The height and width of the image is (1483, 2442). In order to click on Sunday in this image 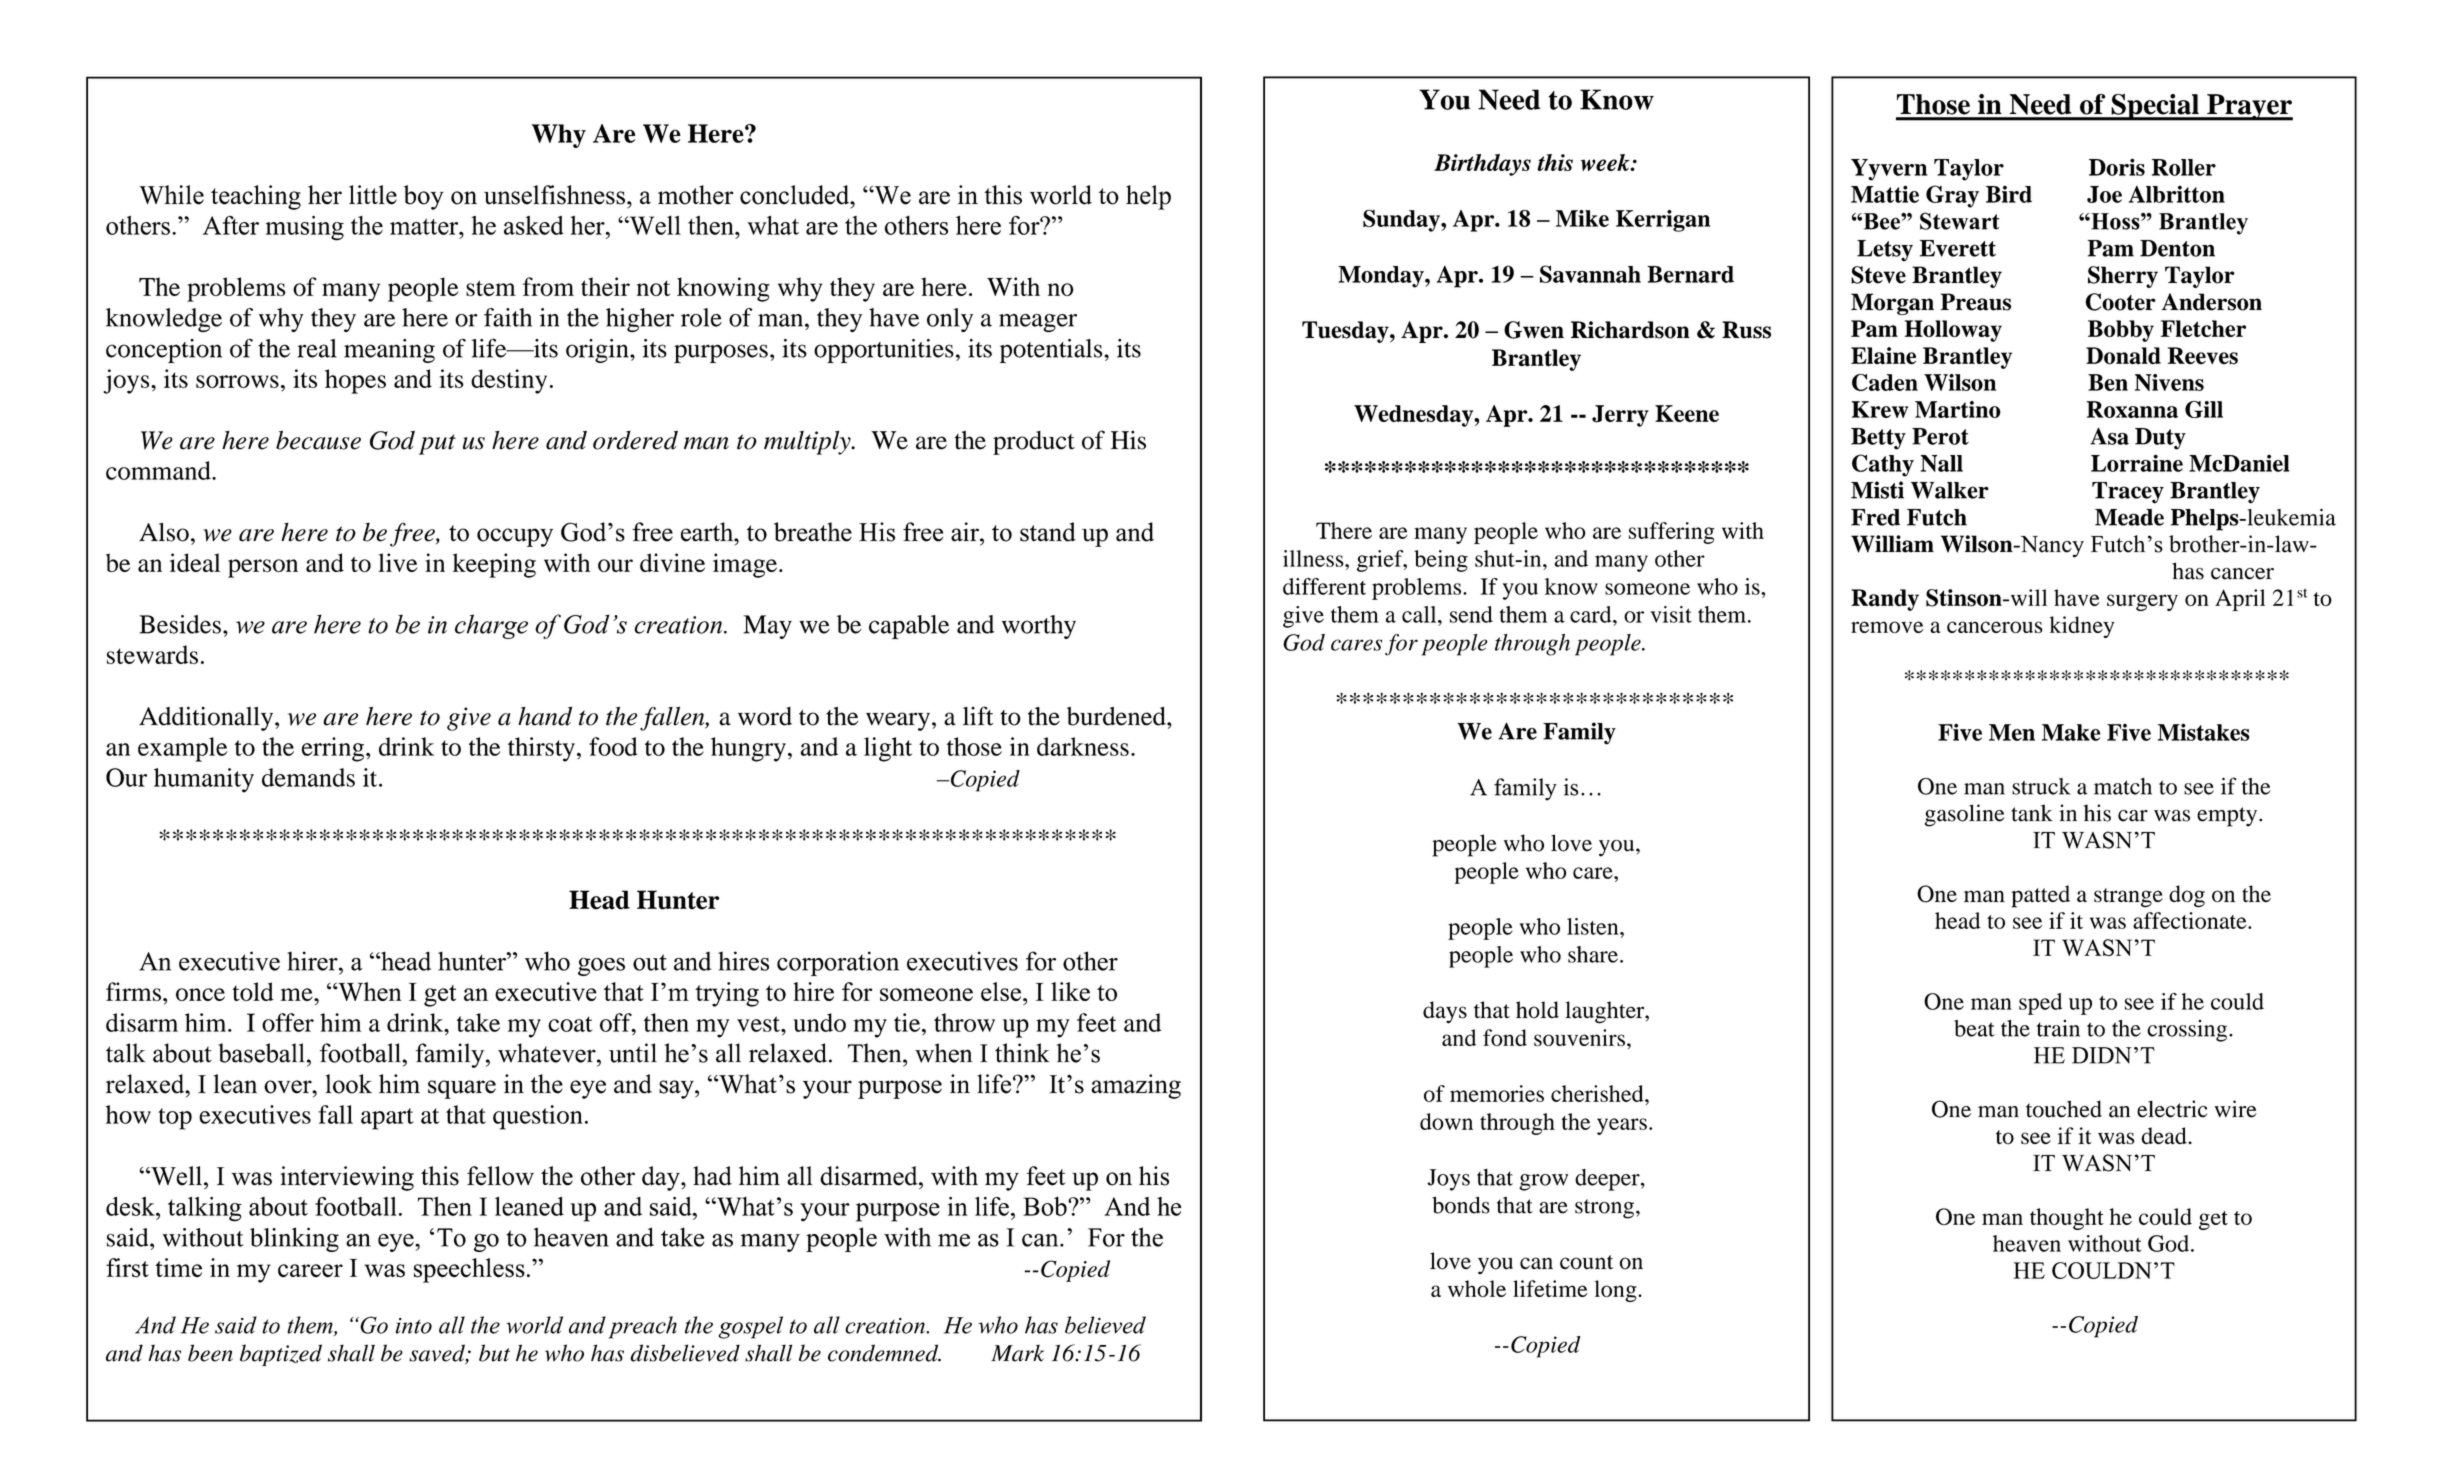, I will do `click(1402, 221)`.
